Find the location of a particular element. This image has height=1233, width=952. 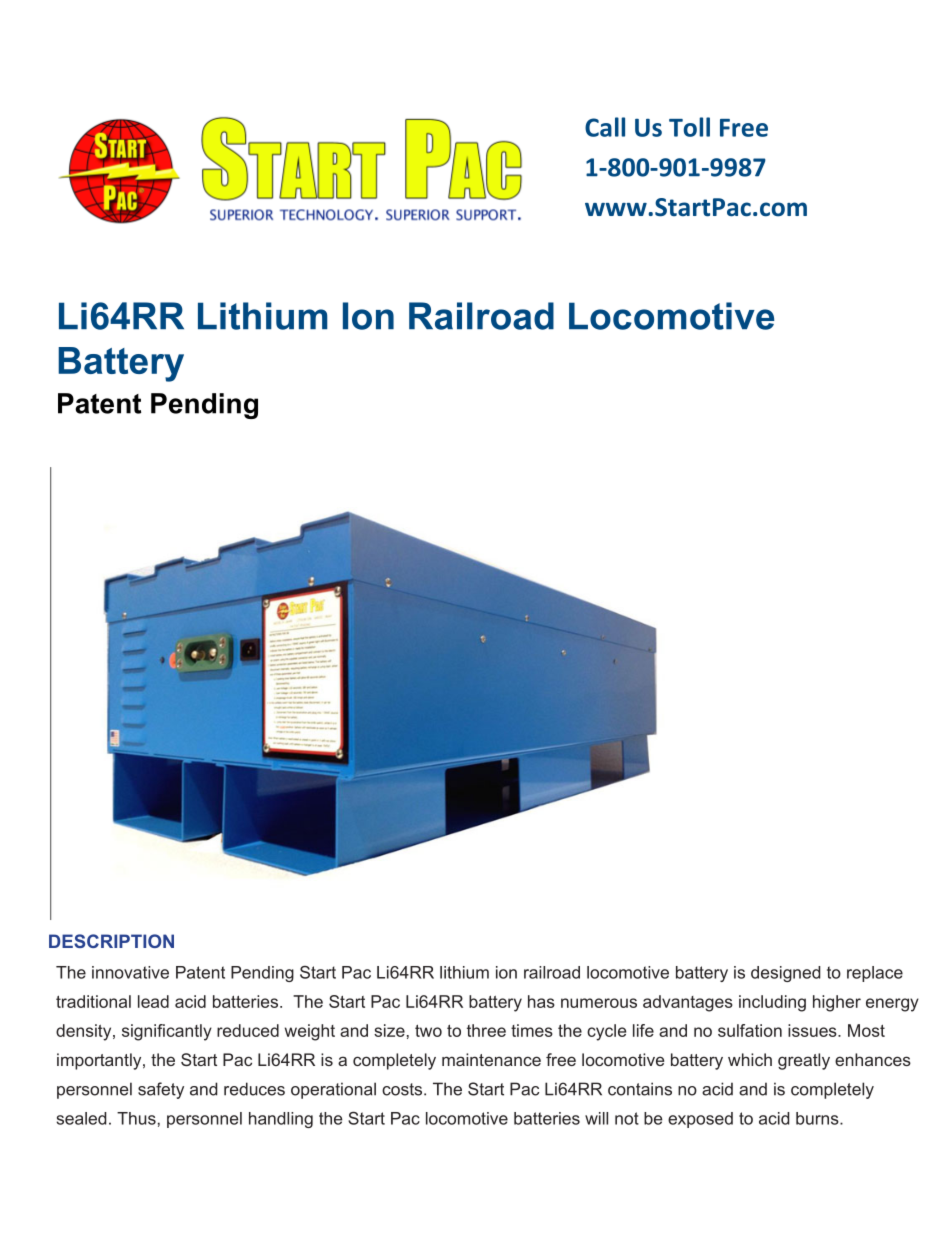

replace is located at coordinates (875, 974).
